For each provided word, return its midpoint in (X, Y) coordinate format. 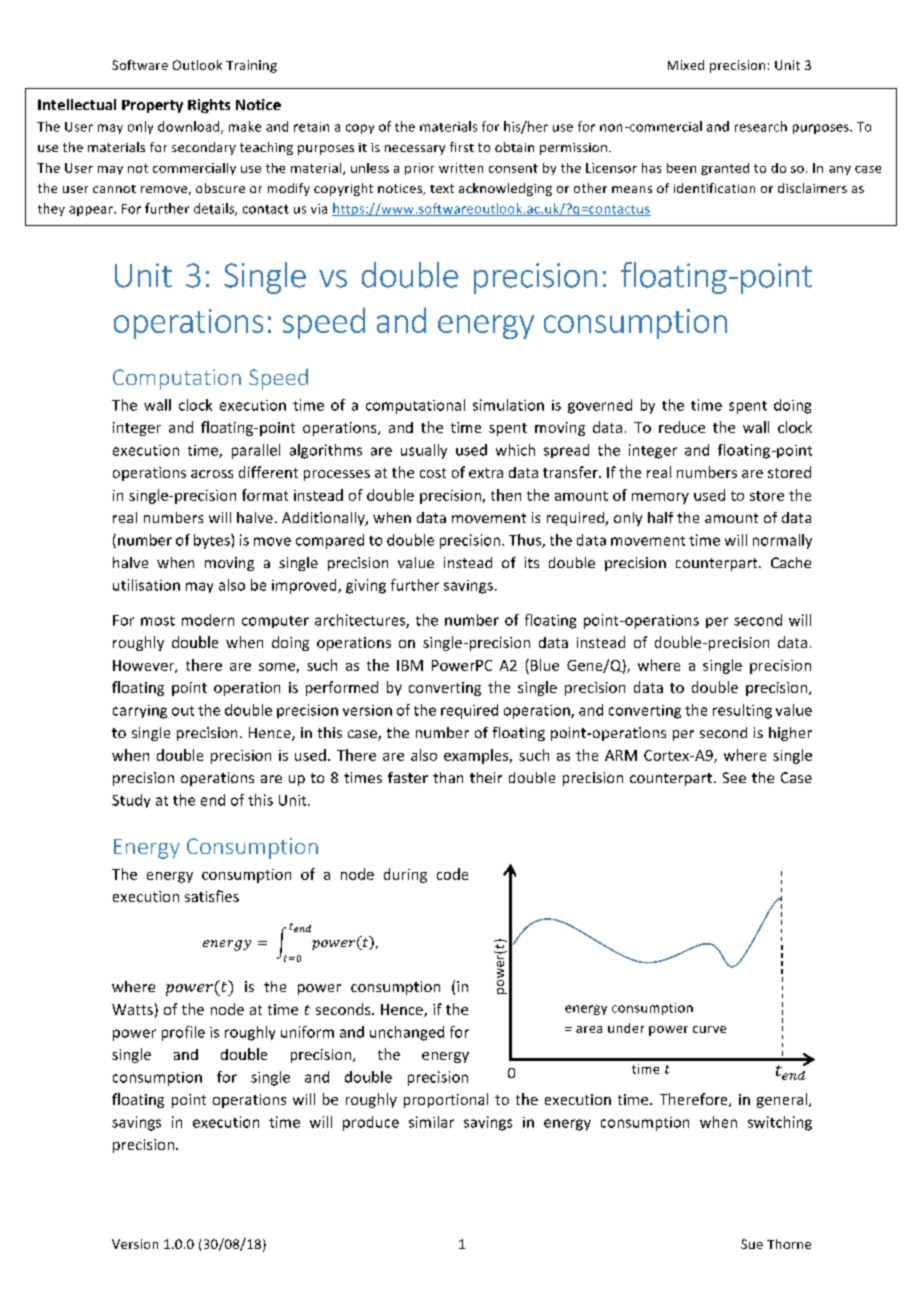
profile (183, 1033)
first (462, 147)
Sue (752, 1244)
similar (431, 1122)
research (761, 126)
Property (152, 106)
